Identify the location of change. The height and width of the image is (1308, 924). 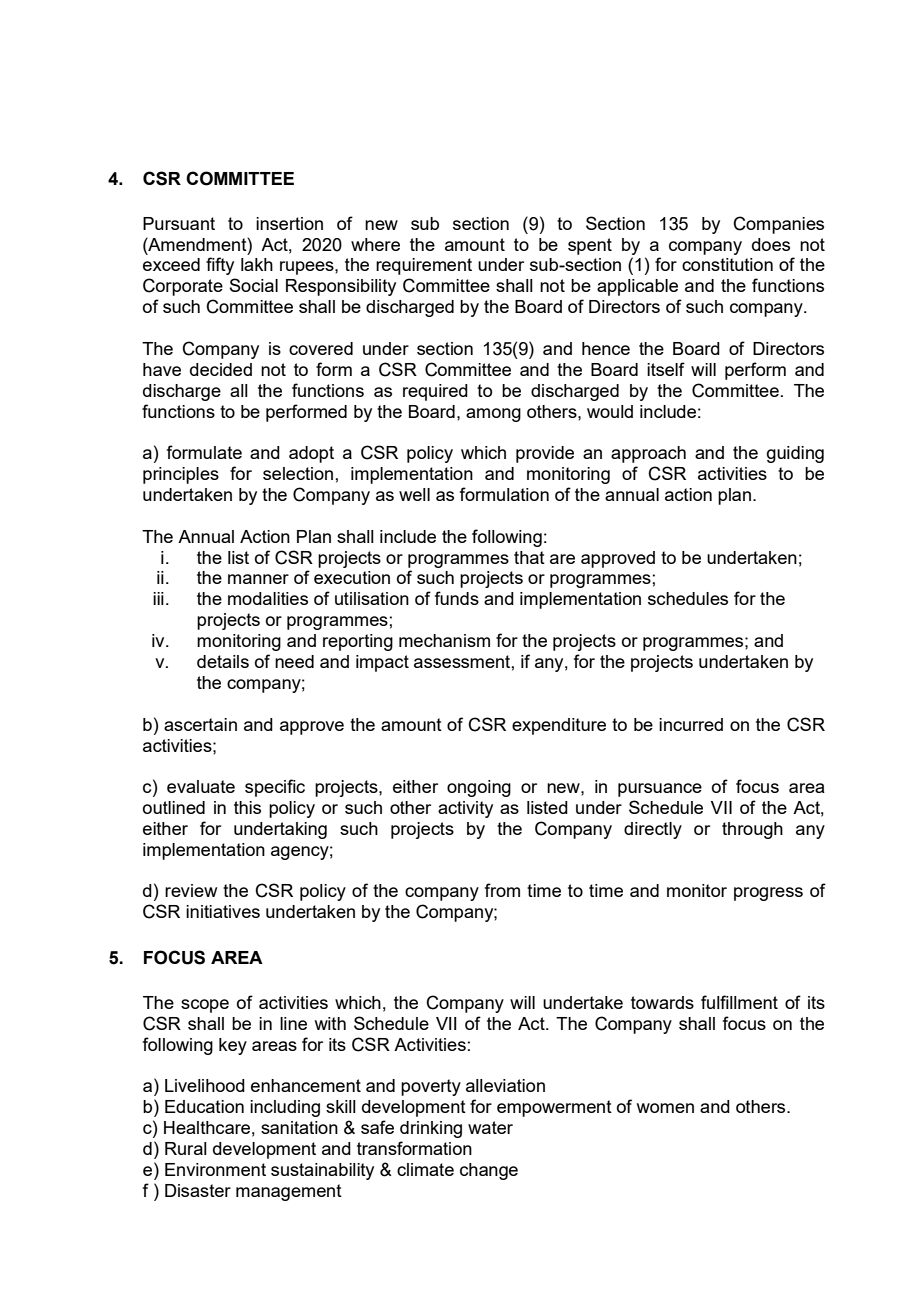
(489, 1171).
